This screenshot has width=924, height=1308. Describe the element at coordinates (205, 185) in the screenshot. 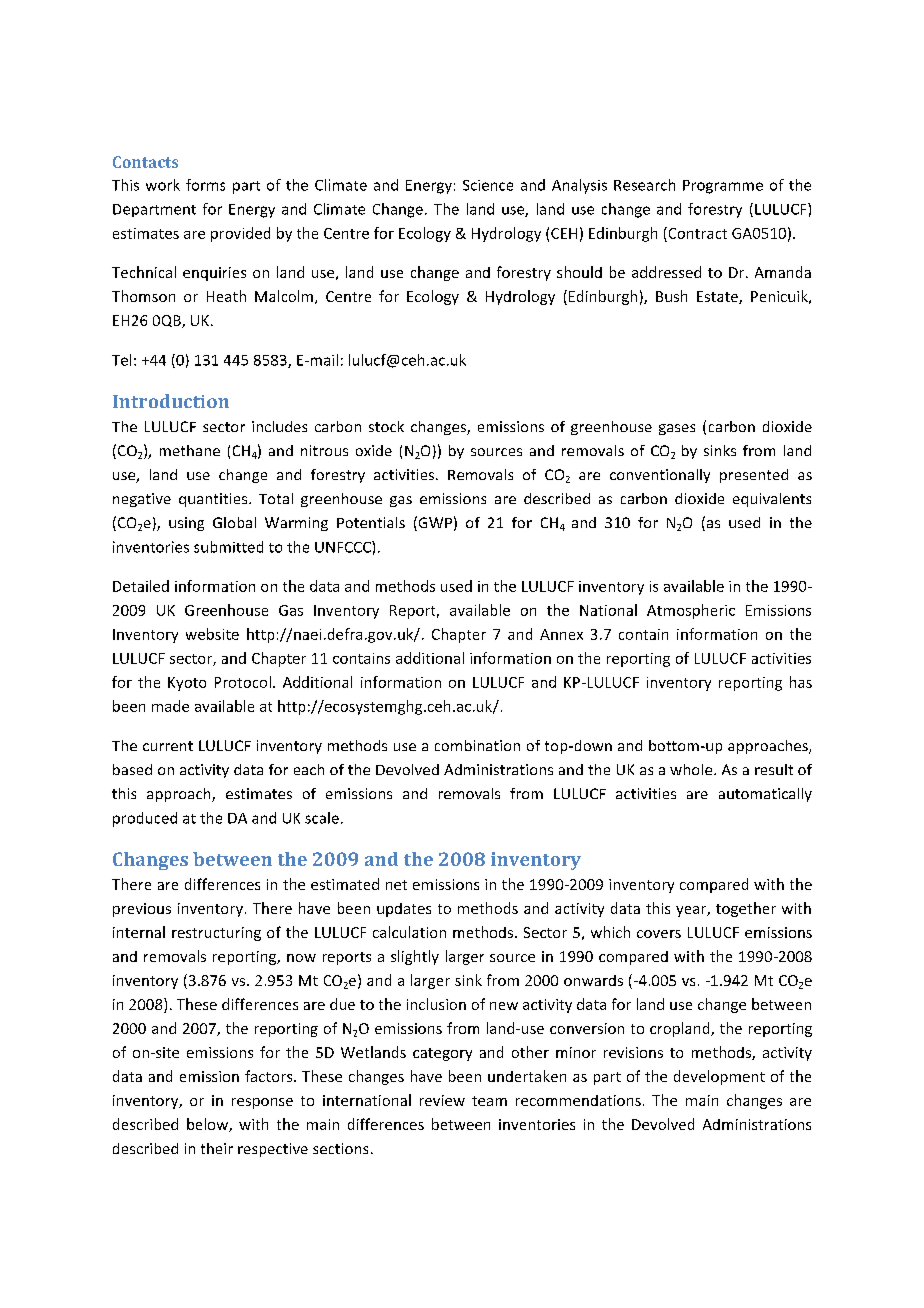

I see `forms` at that location.
